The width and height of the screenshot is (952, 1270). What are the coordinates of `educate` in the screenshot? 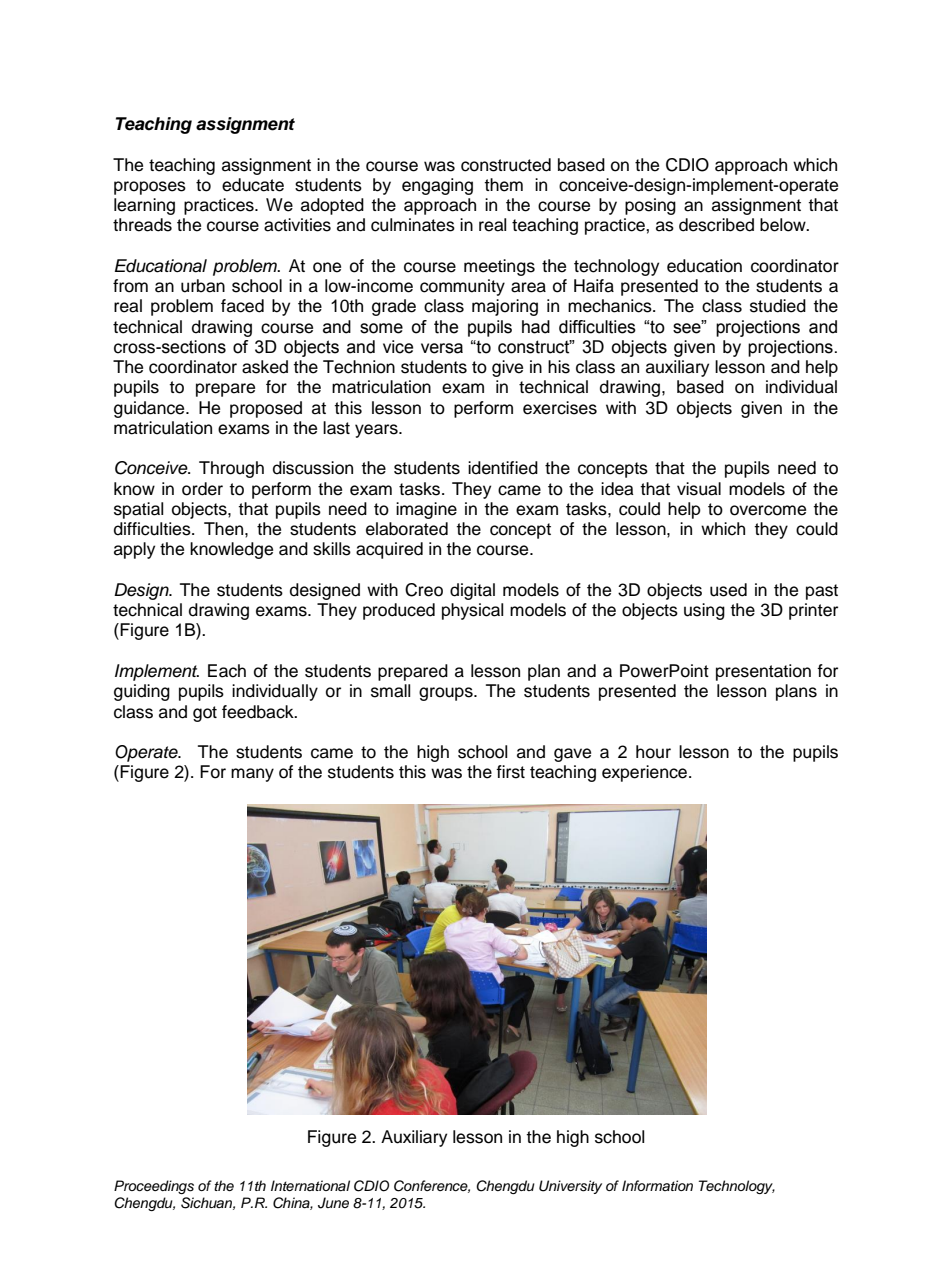 It's located at (253, 185).
